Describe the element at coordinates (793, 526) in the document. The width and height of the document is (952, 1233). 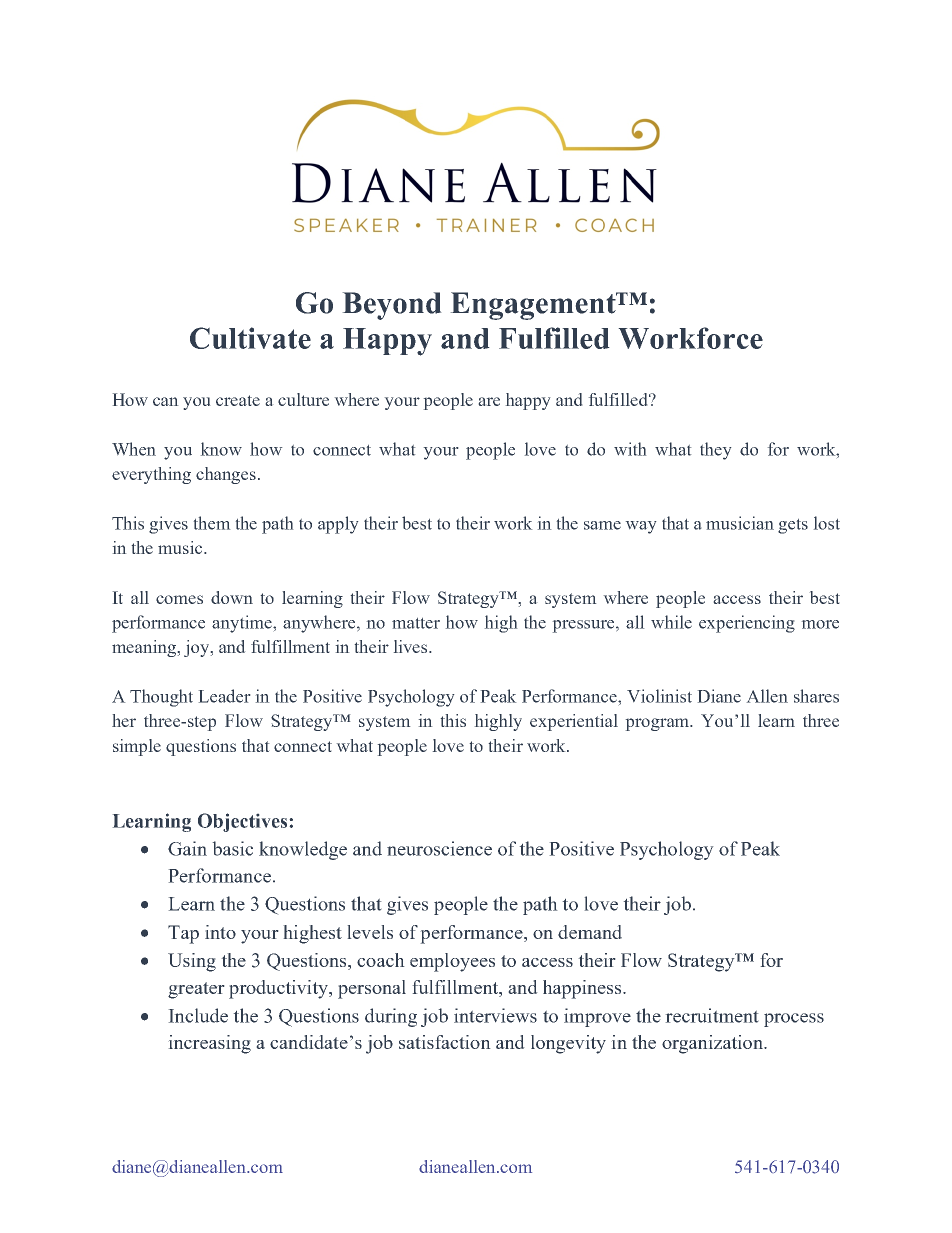
I see `gets` at that location.
